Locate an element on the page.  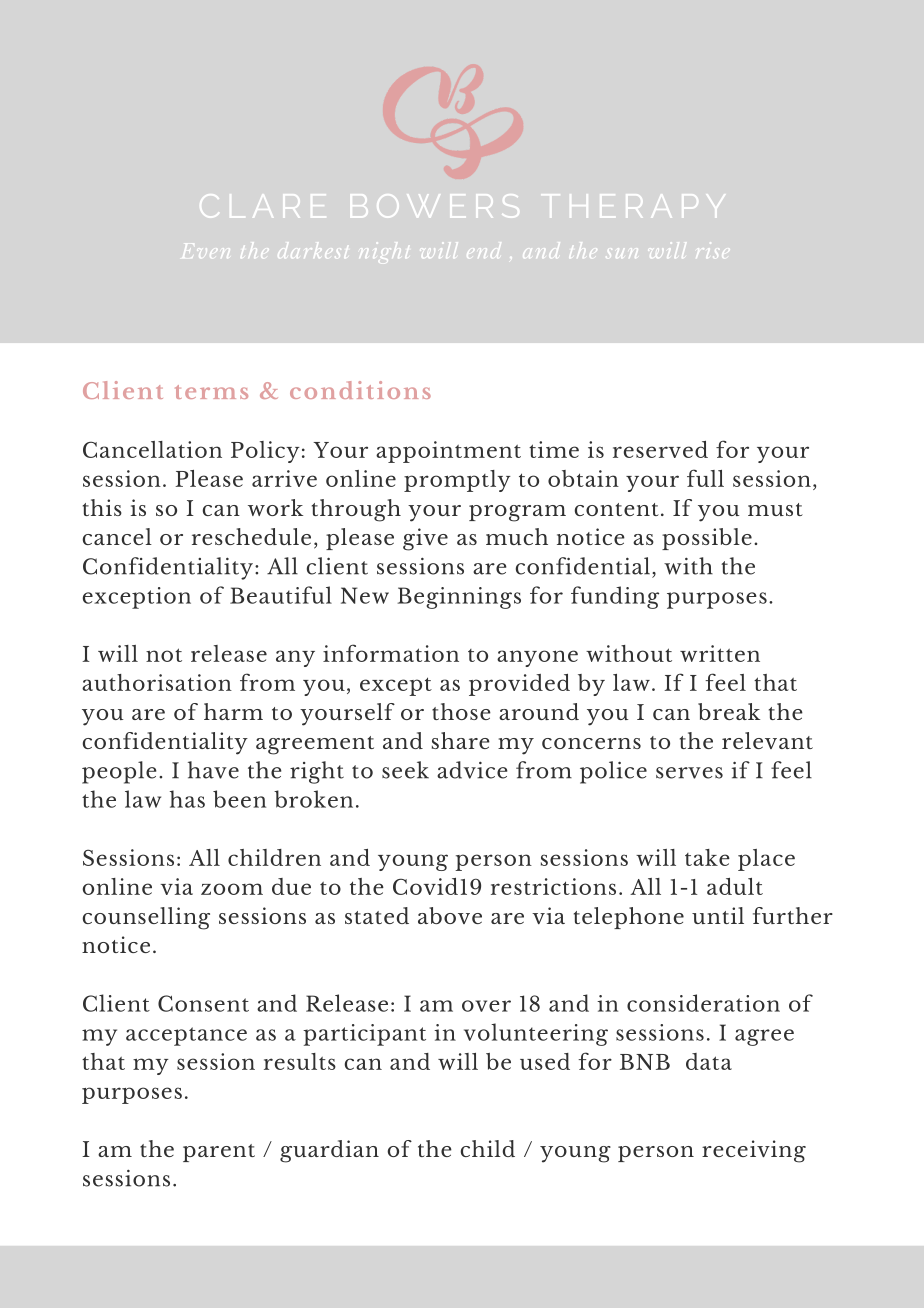
terms is located at coordinates (211, 392).
